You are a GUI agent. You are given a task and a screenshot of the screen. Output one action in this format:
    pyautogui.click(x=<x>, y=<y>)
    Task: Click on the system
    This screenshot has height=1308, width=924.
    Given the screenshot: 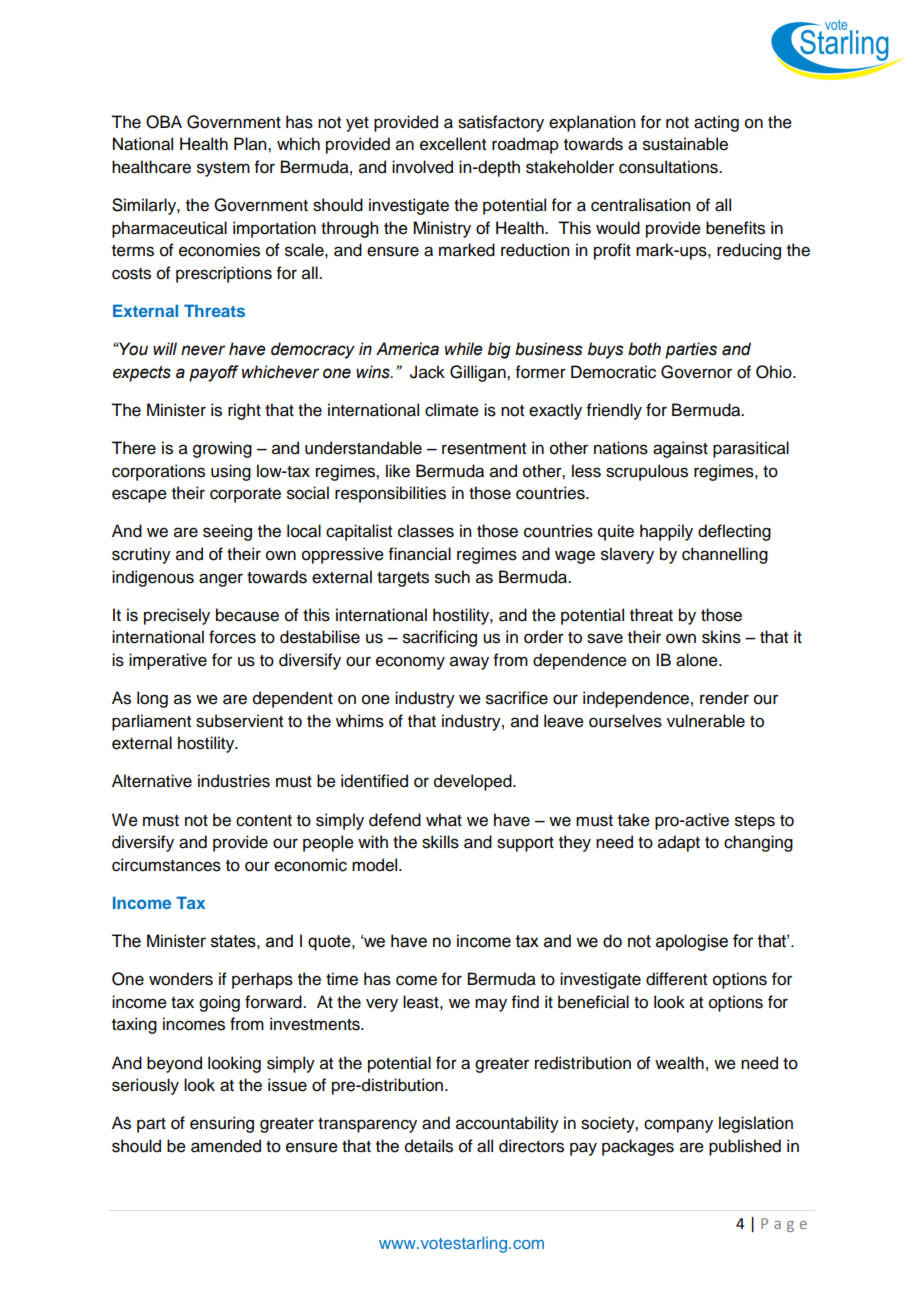 What is the action you would take?
    pyautogui.click(x=223, y=169)
